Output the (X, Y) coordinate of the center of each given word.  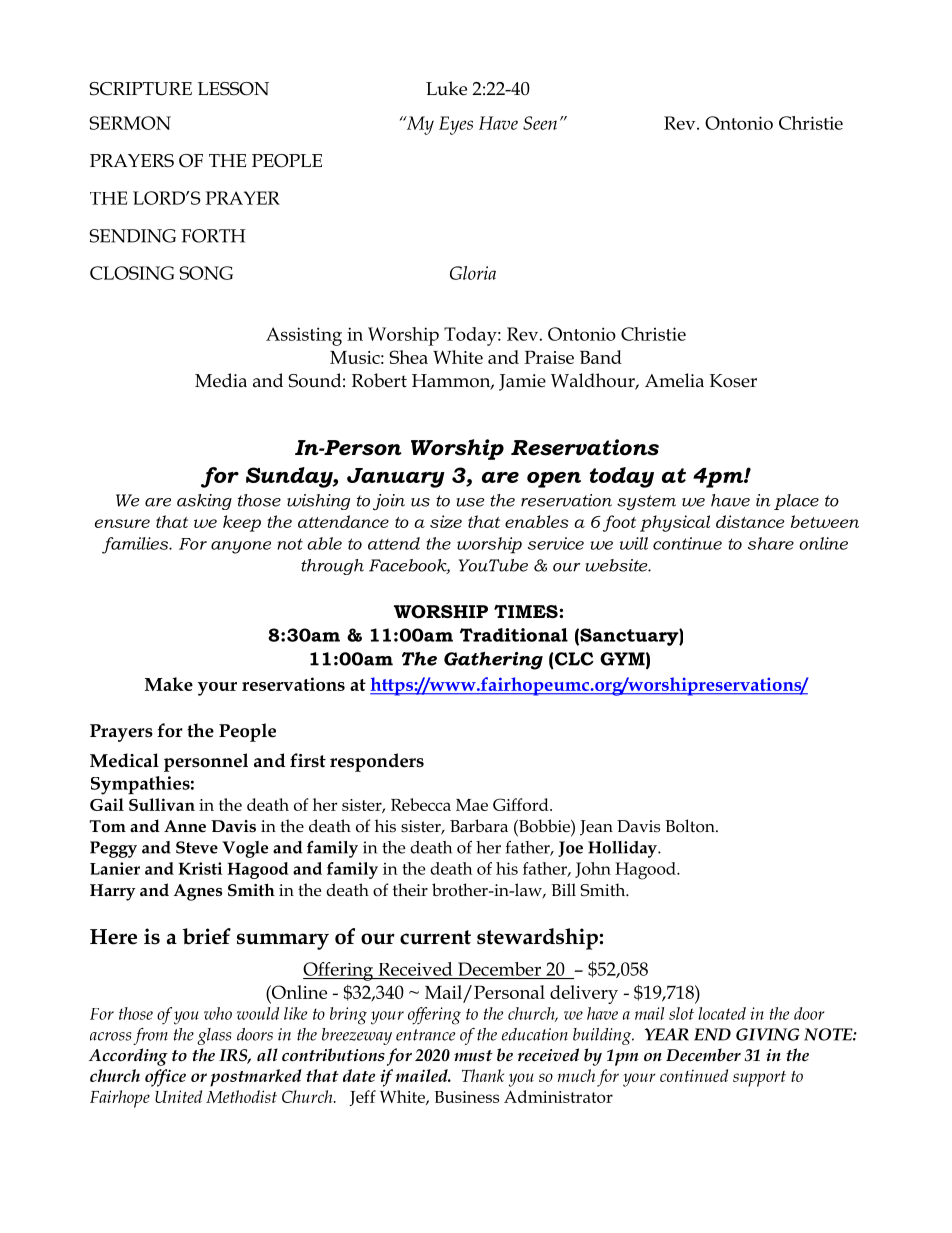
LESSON (233, 89)
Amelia (674, 380)
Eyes (456, 125)
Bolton (691, 826)
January (396, 478)
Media (221, 380)
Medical (124, 760)
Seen (540, 123)
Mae (472, 805)
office (165, 1078)
